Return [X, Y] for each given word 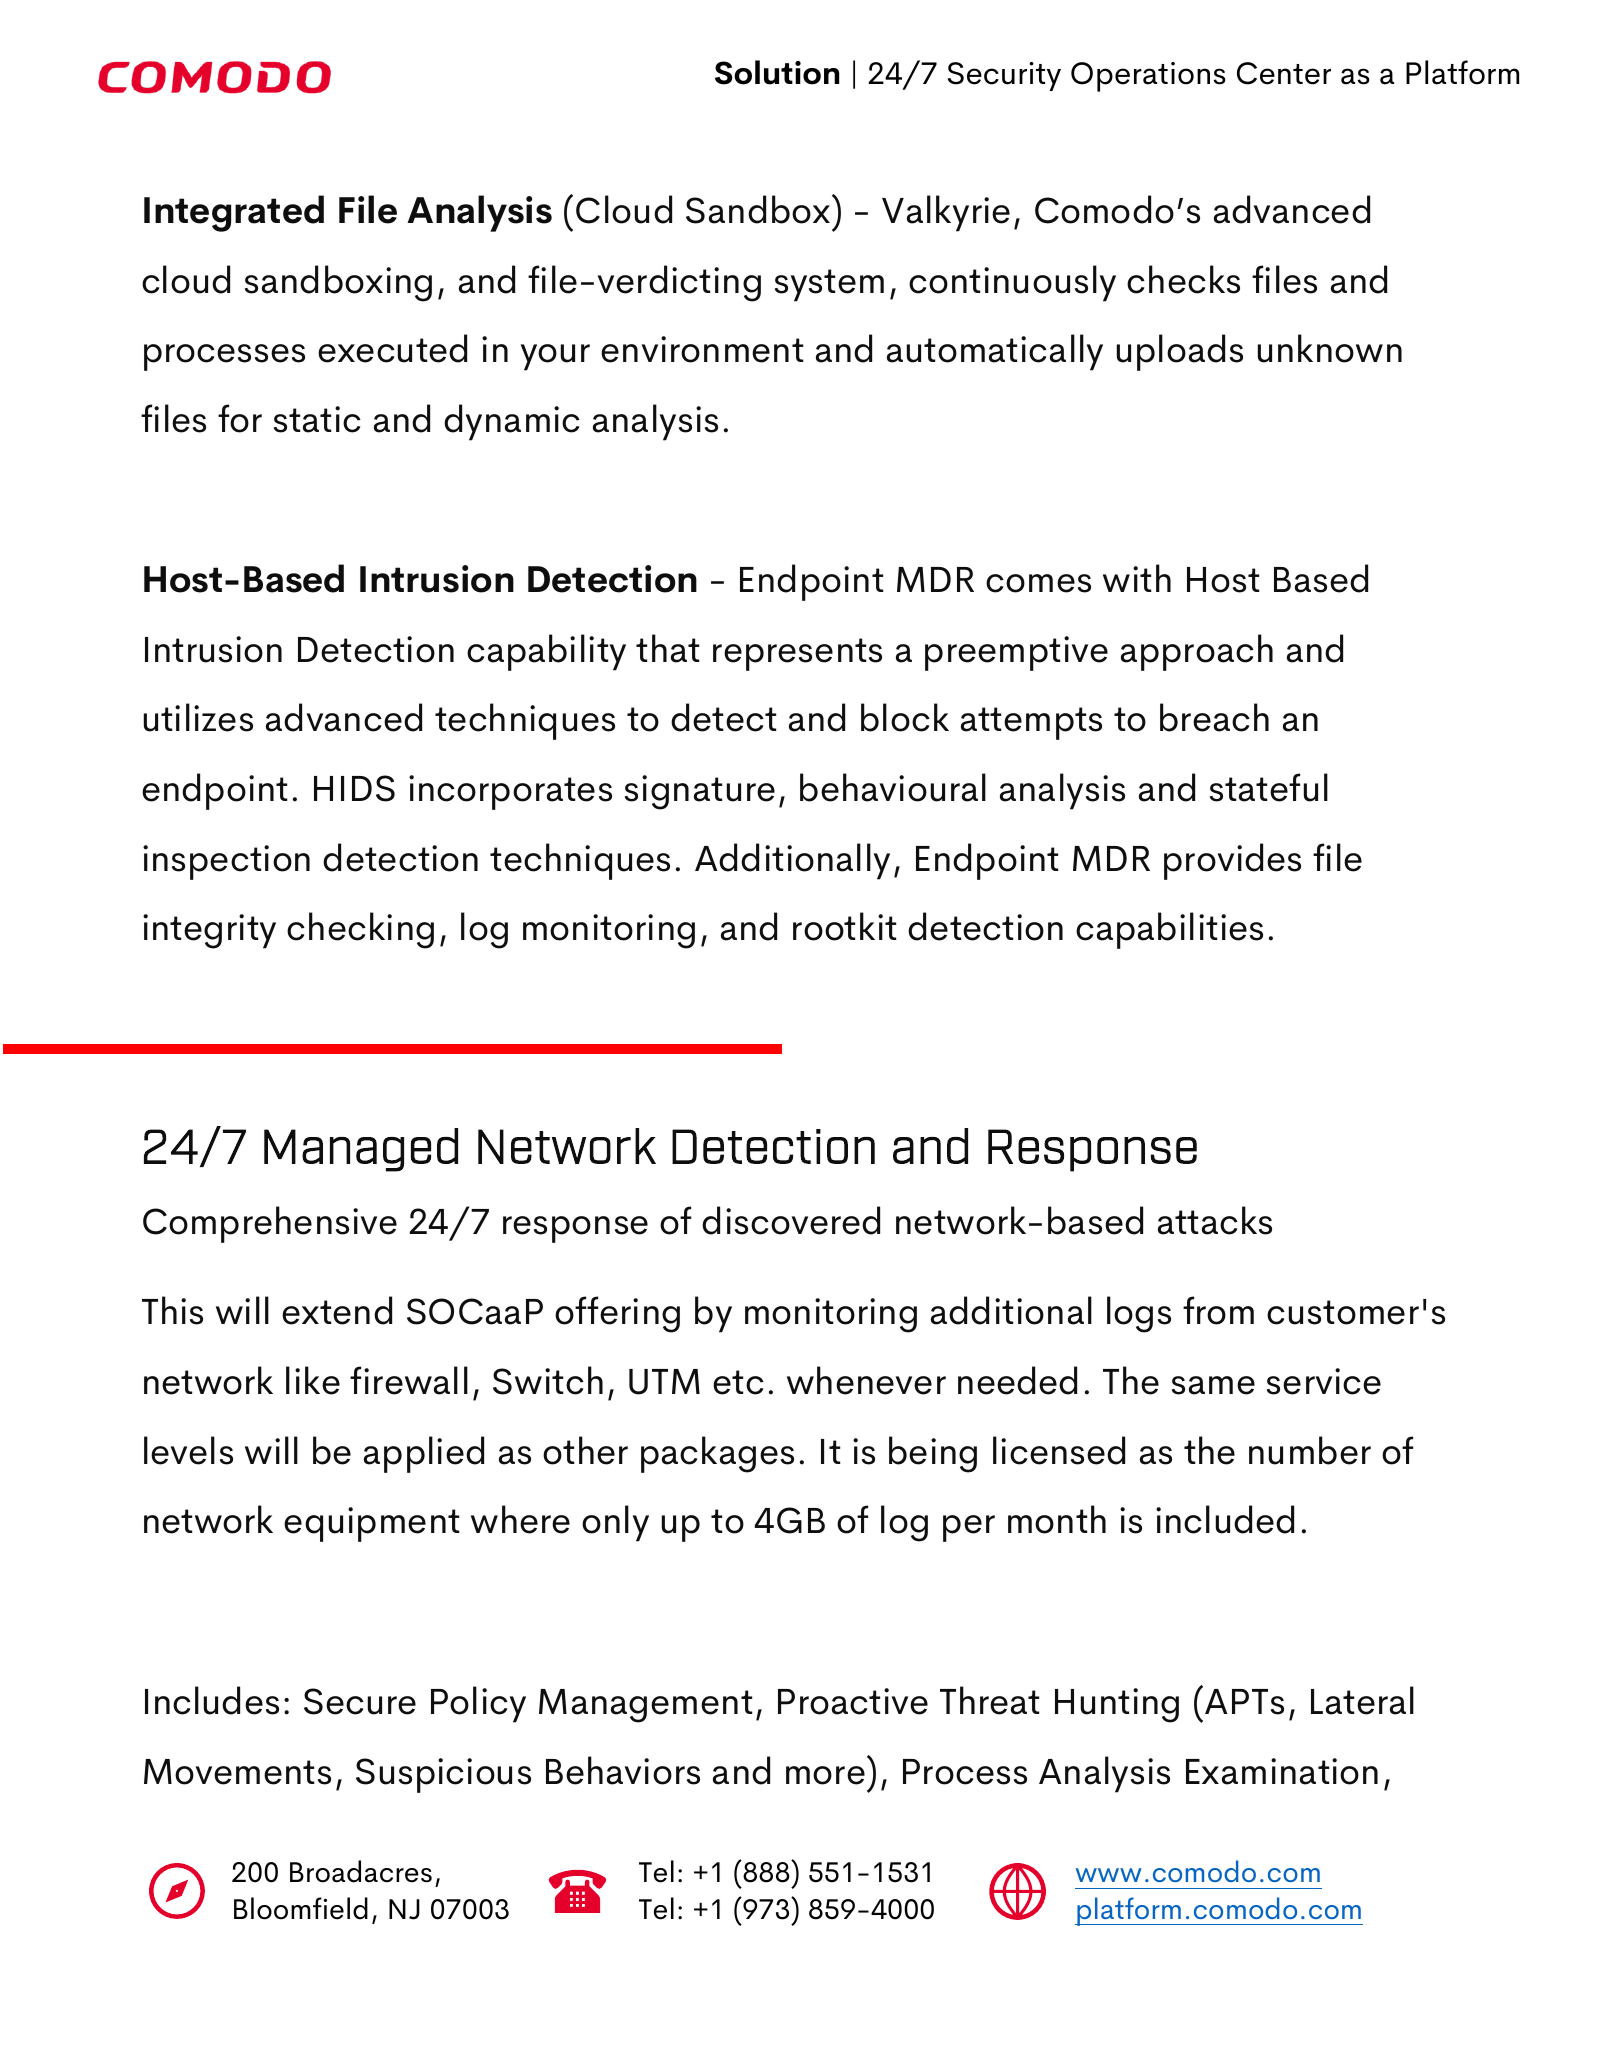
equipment [371, 1524]
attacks [1215, 1220]
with [1137, 578]
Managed [361, 1150]
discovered [791, 1220]
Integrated [234, 213]
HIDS [354, 788]
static [317, 419]
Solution [777, 72]
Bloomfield [301, 1908]
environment [702, 349]
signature [700, 792]
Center [1284, 73]
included [1225, 1519]
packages [717, 1454]
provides [1232, 861]
